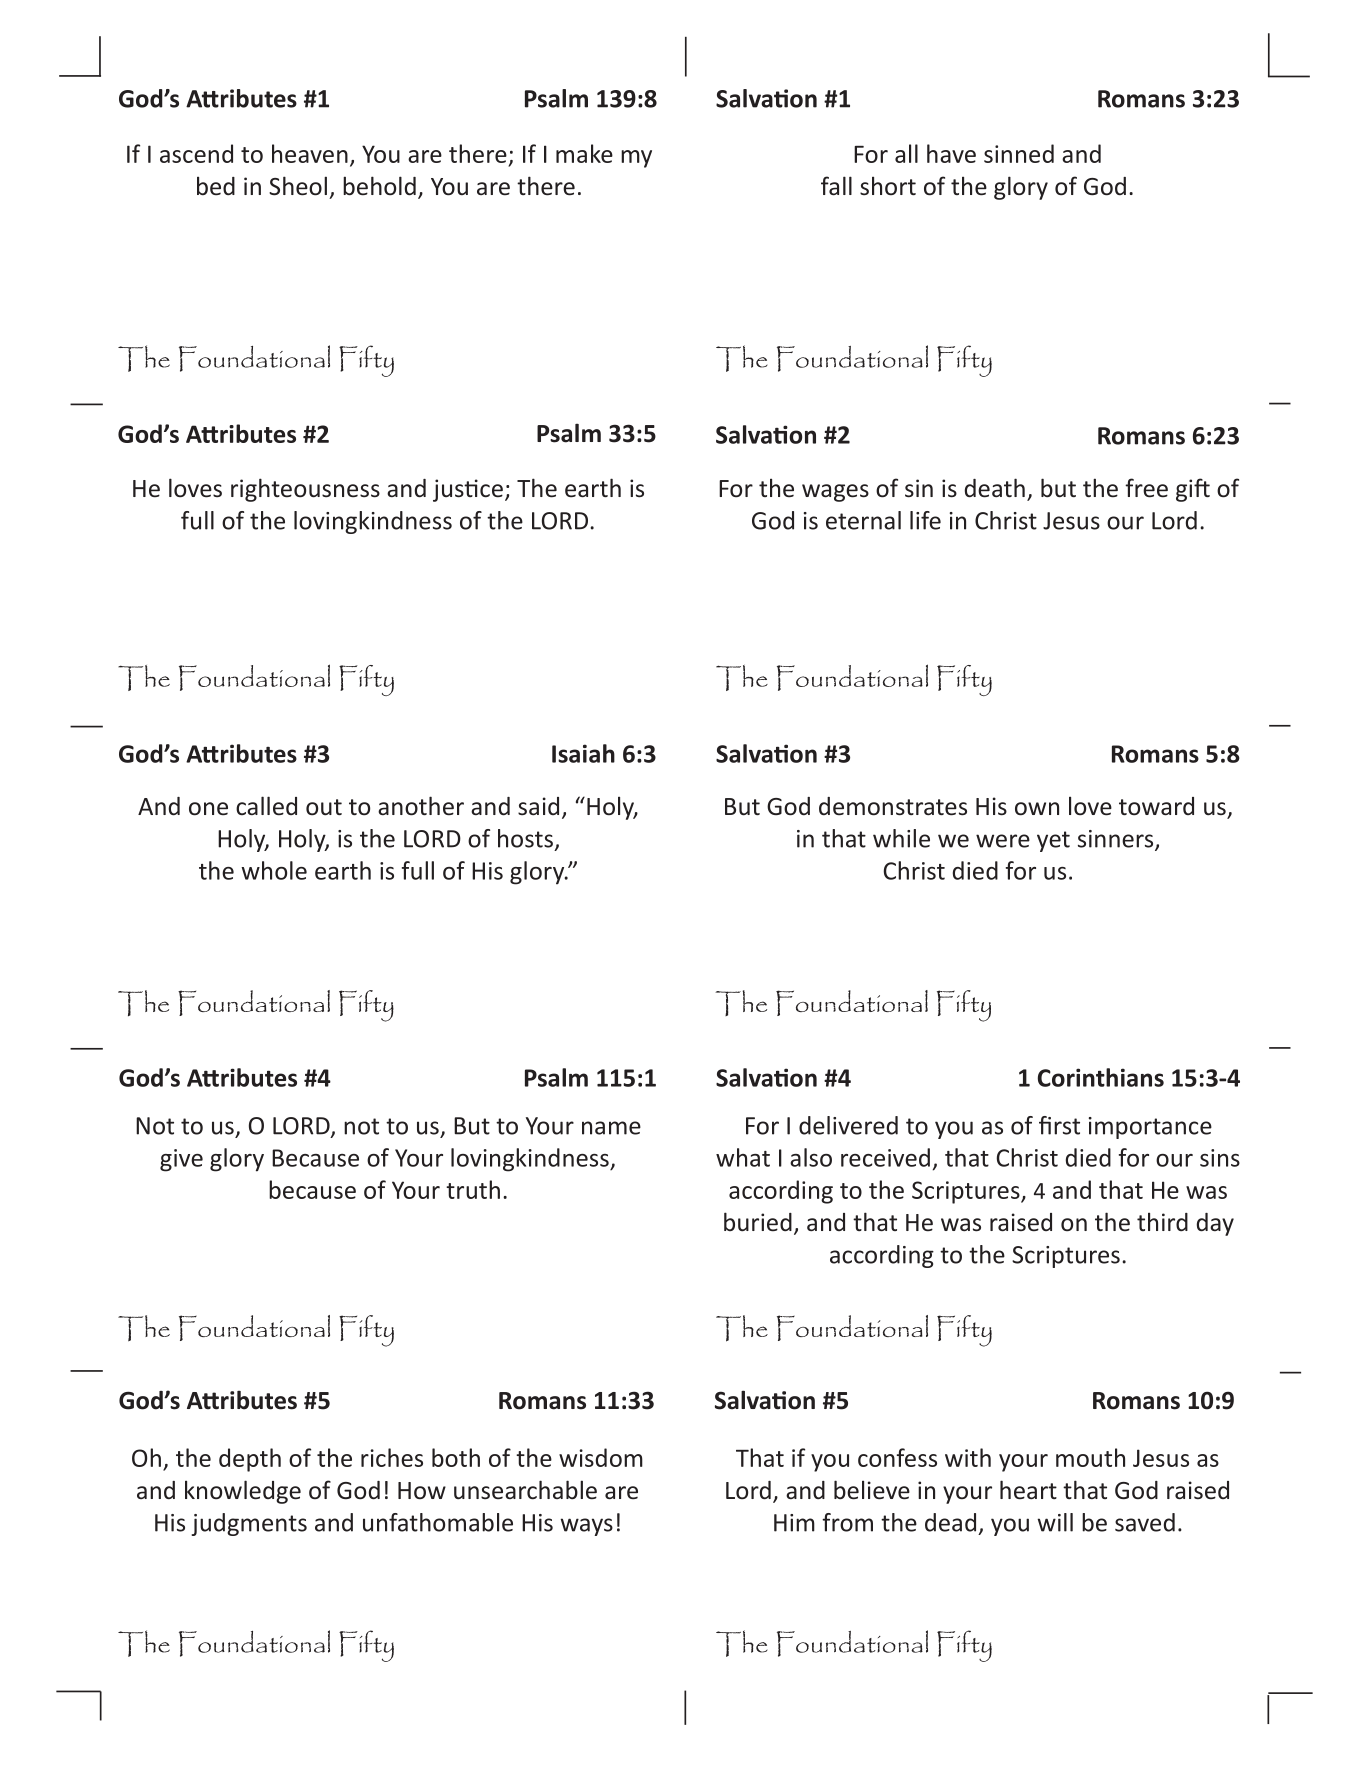 This screenshot has height=1772, width=1369. What do you see at coordinates (181, 1160) in the screenshot?
I see `give` at bounding box center [181, 1160].
